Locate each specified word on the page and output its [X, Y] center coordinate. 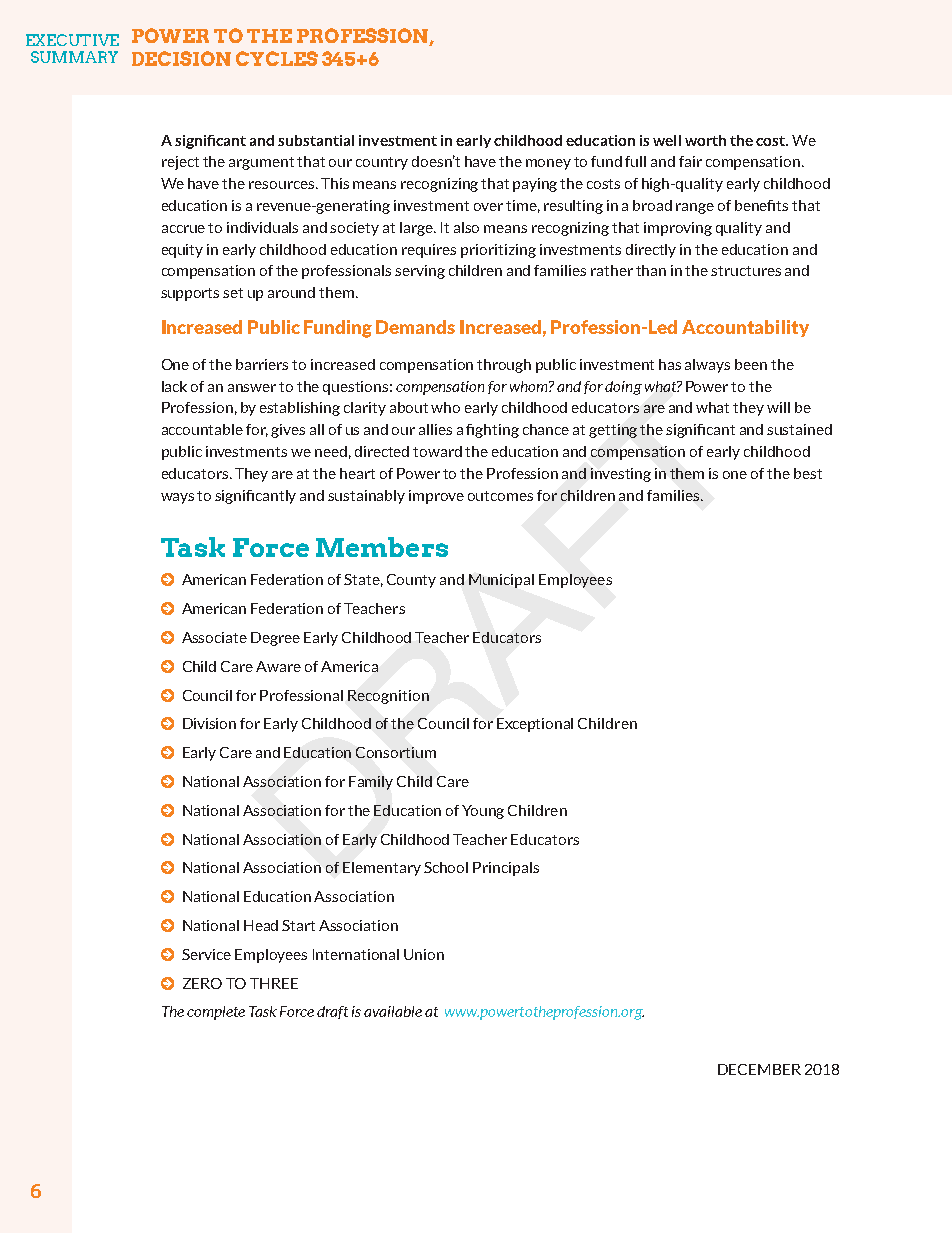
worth [705, 140]
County [411, 581]
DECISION [181, 58]
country [382, 163]
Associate [214, 637]
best [808, 473]
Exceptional [535, 725]
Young [483, 812]
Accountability [745, 328]
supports [190, 294]
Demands [415, 327]
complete [216, 1013]
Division [209, 723]
